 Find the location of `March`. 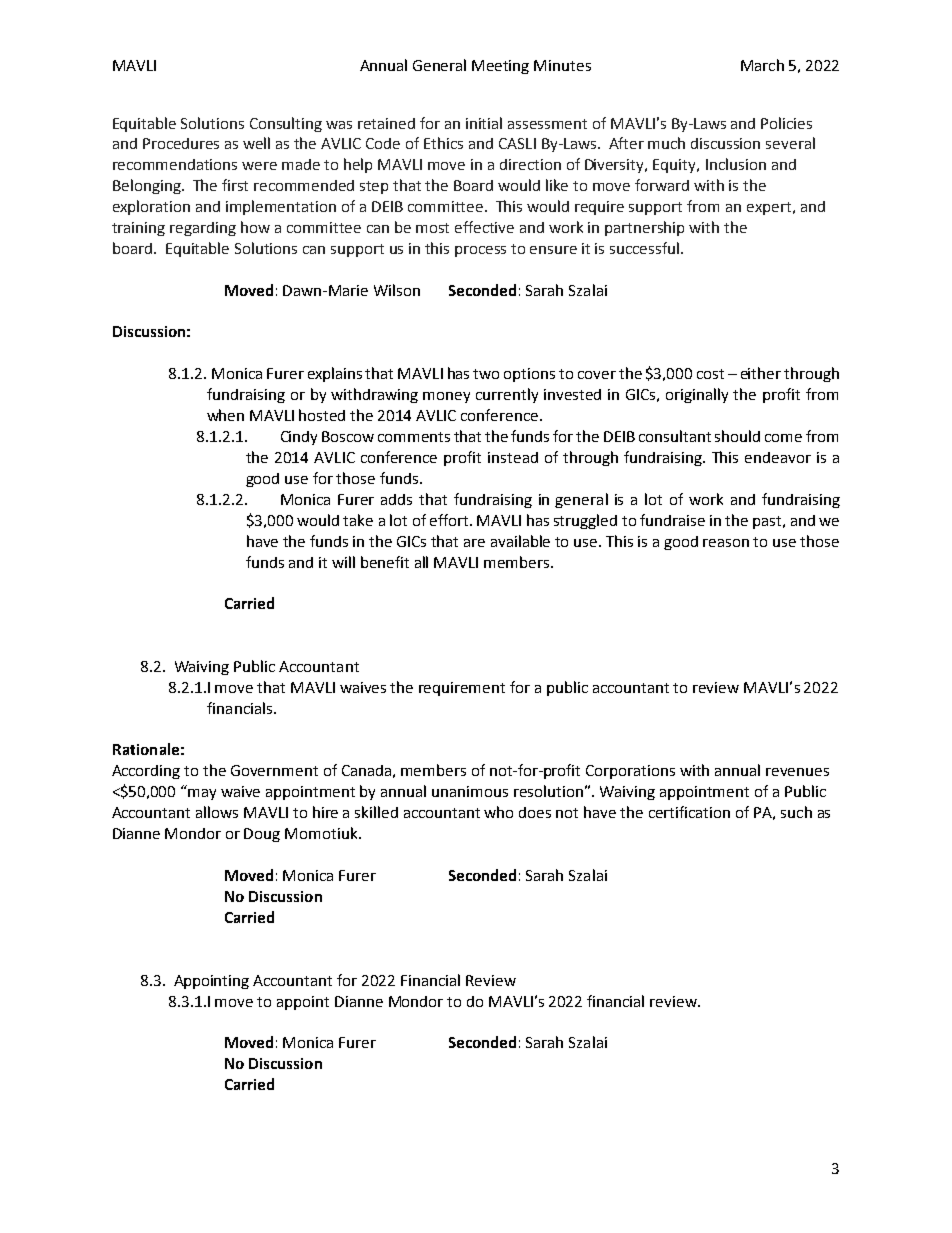

March is located at coordinates (762, 65).
